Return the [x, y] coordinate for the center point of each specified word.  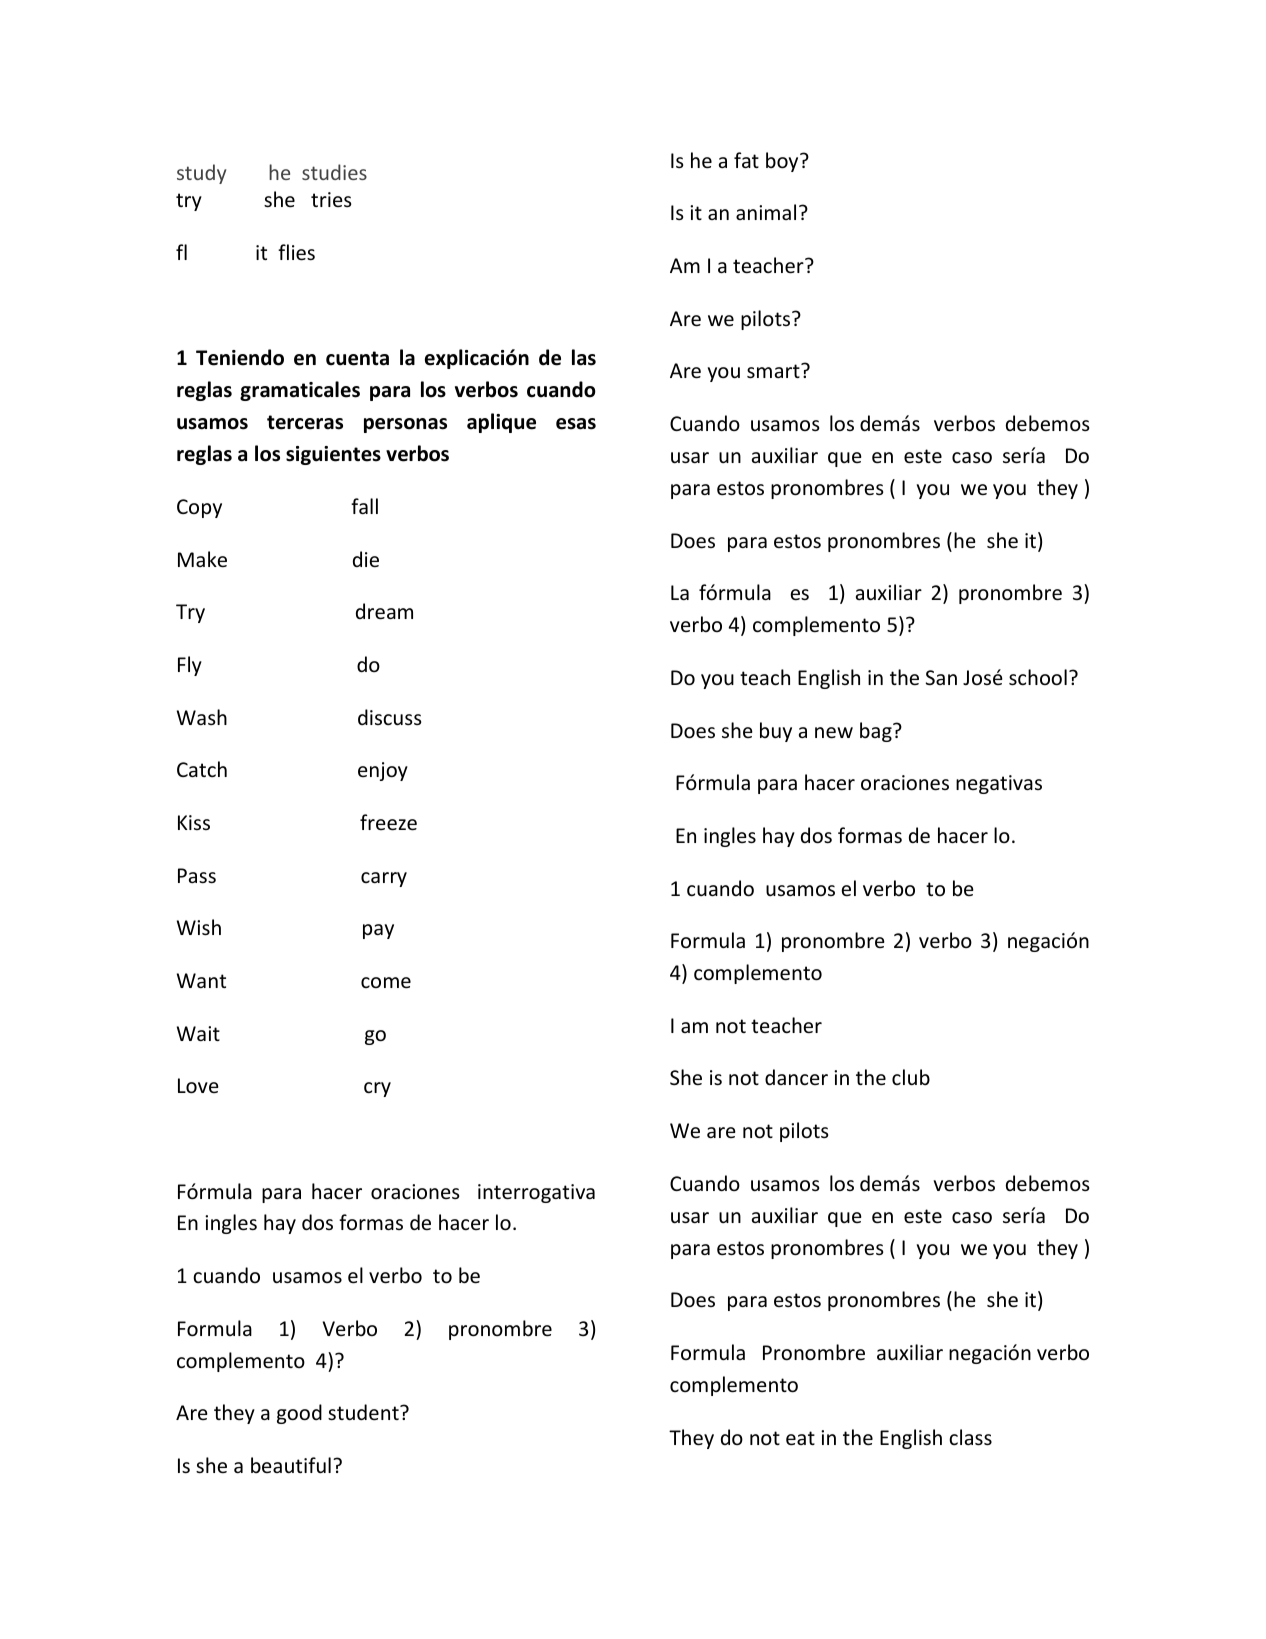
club [911, 1077]
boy [783, 162]
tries [331, 199]
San [941, 677]
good [299, 1414]
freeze [388, 822]
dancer [796, 1077]
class [970, 1437]
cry [377, 1089]
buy [776, 732]
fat [746, 160]
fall [364, 506]
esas [576, 424]
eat [800, 1438]
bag [877, 732]
